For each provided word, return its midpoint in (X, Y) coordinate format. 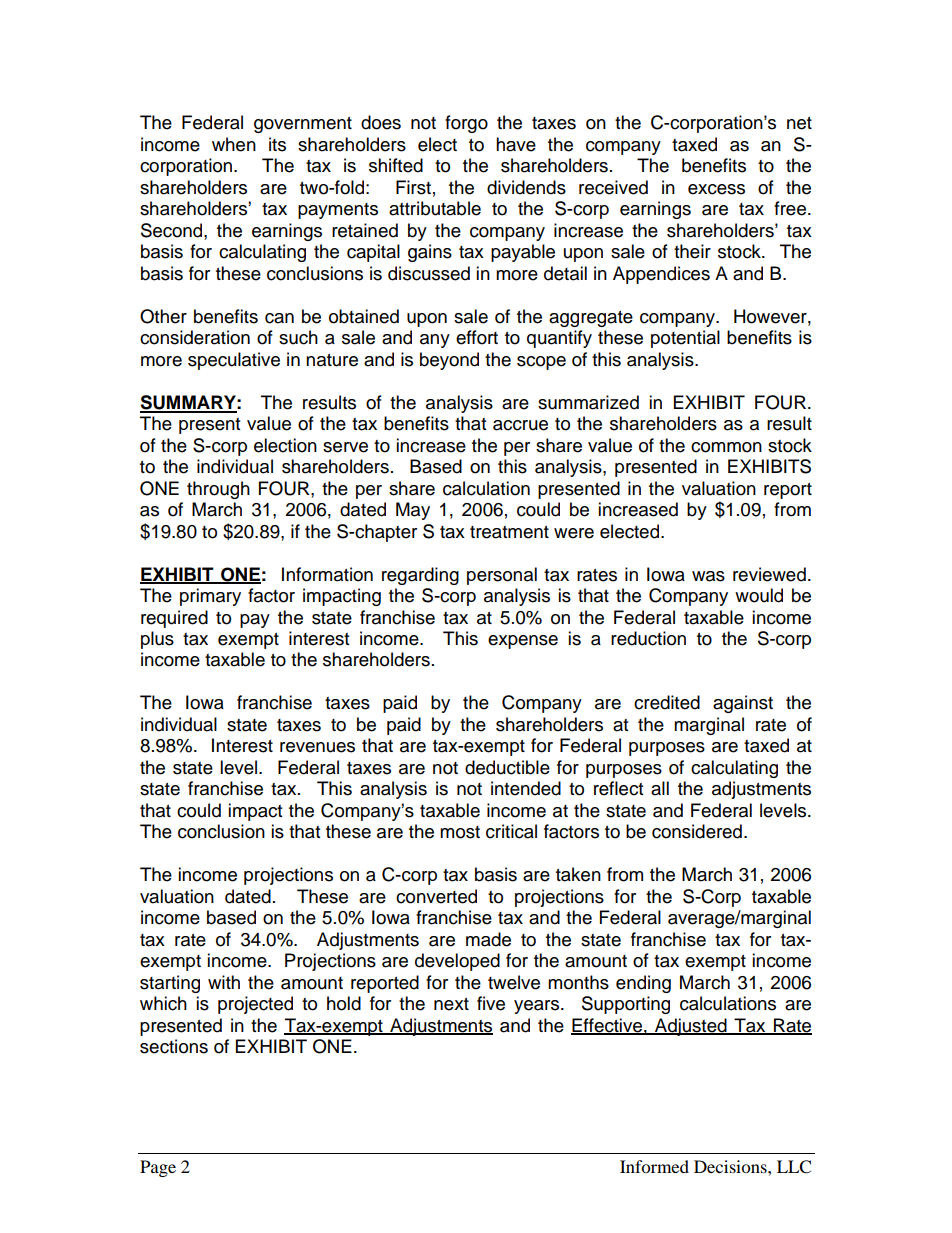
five (491, 1003)
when (234, 144)
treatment (509, 532)
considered (697, 831)
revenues (317, 747)
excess (716, 189)
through (218, 490)
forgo (466, 124)
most (460, 832)
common (726, 447)
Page (158, 1168)
